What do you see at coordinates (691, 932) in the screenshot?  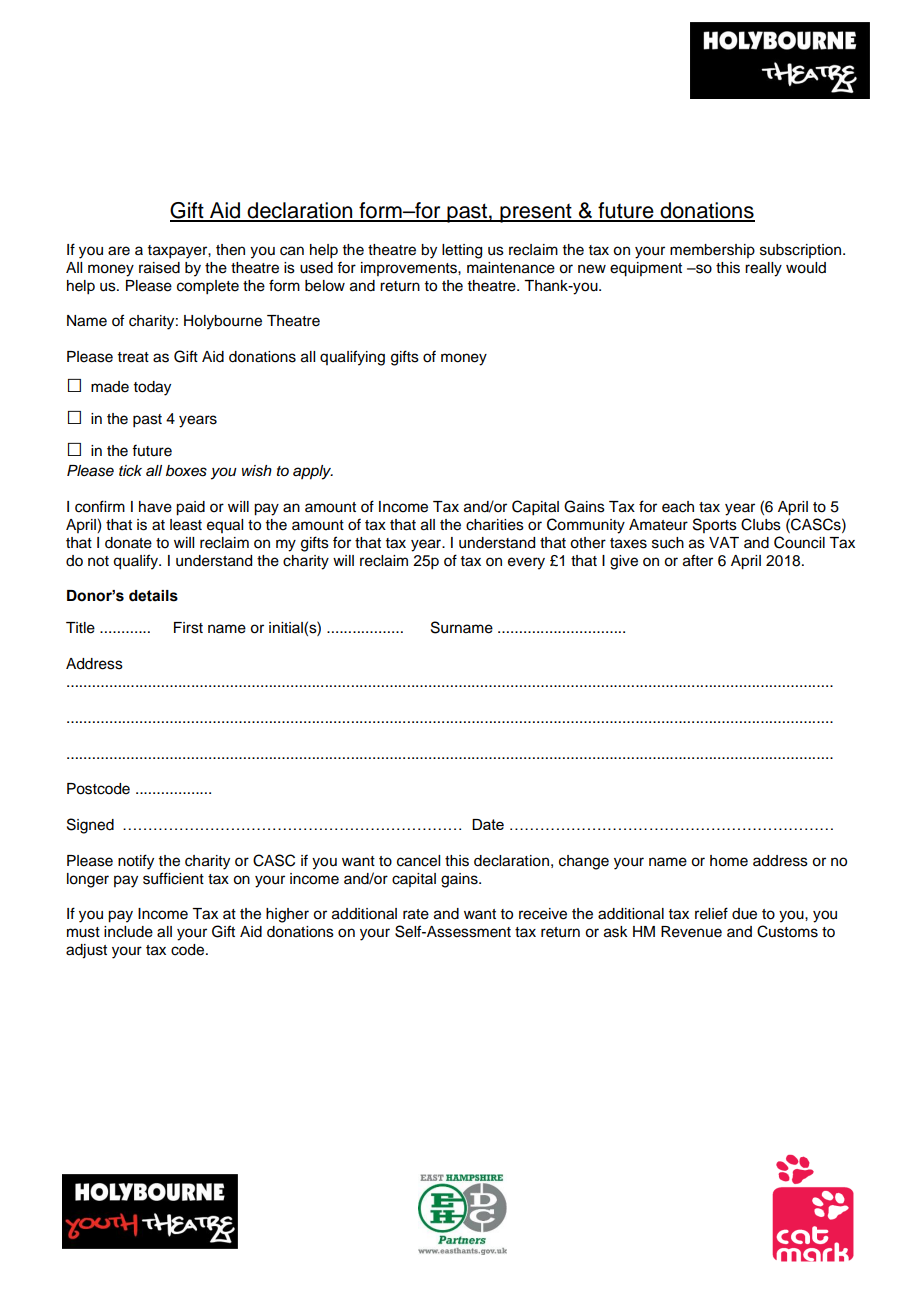 I see `Revenue` at bounding box center [691, 932].
